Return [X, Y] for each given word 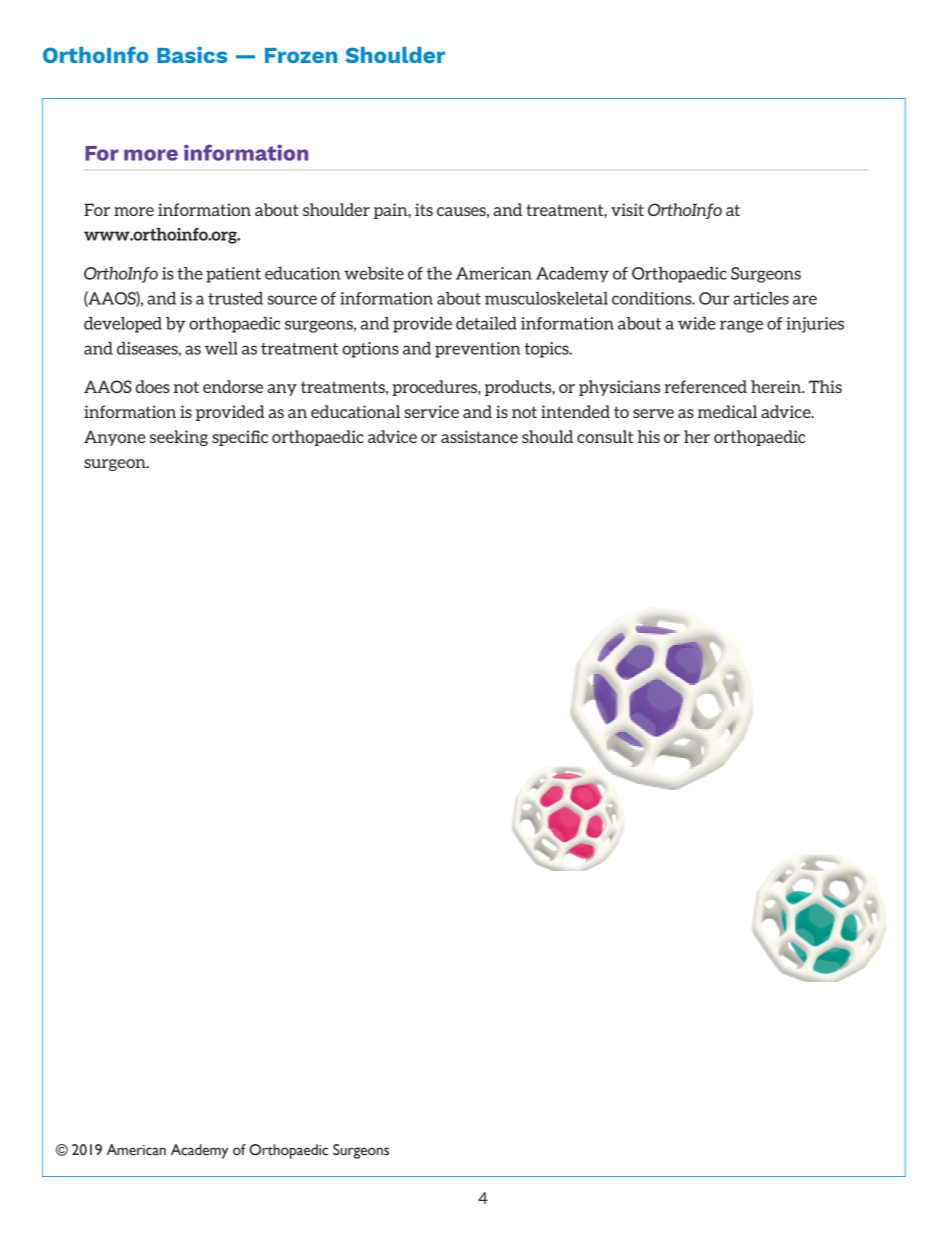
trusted [235, 298]
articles [761, 298]
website [374, 273]
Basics [192, 54]
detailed [486, 323]
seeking [179, 438]
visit [627, 209]
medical [727, 411]
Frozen [301, 55]
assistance [479, 436]
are [805, 300]
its [424, 209]
